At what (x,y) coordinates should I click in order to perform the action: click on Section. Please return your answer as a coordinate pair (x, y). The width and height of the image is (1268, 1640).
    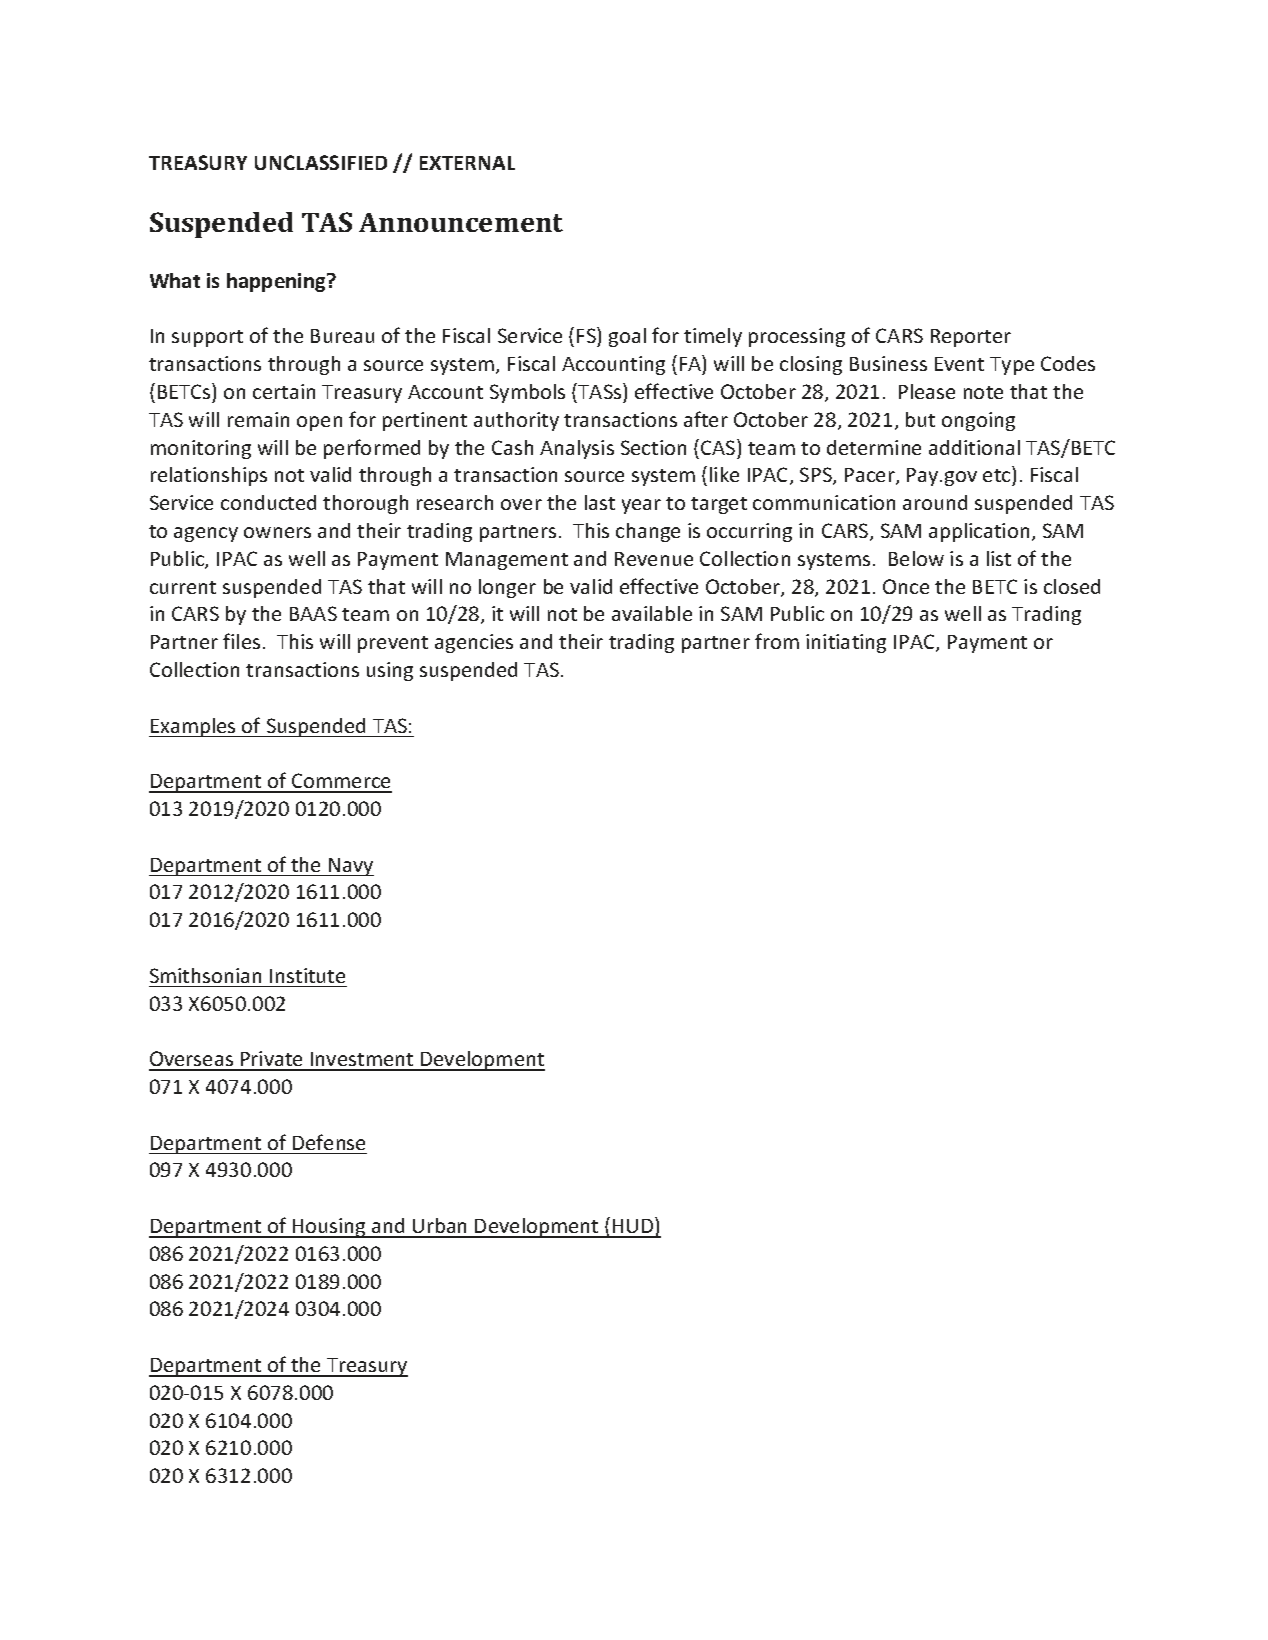
    Looking at the image, I should click on (653, 447).
